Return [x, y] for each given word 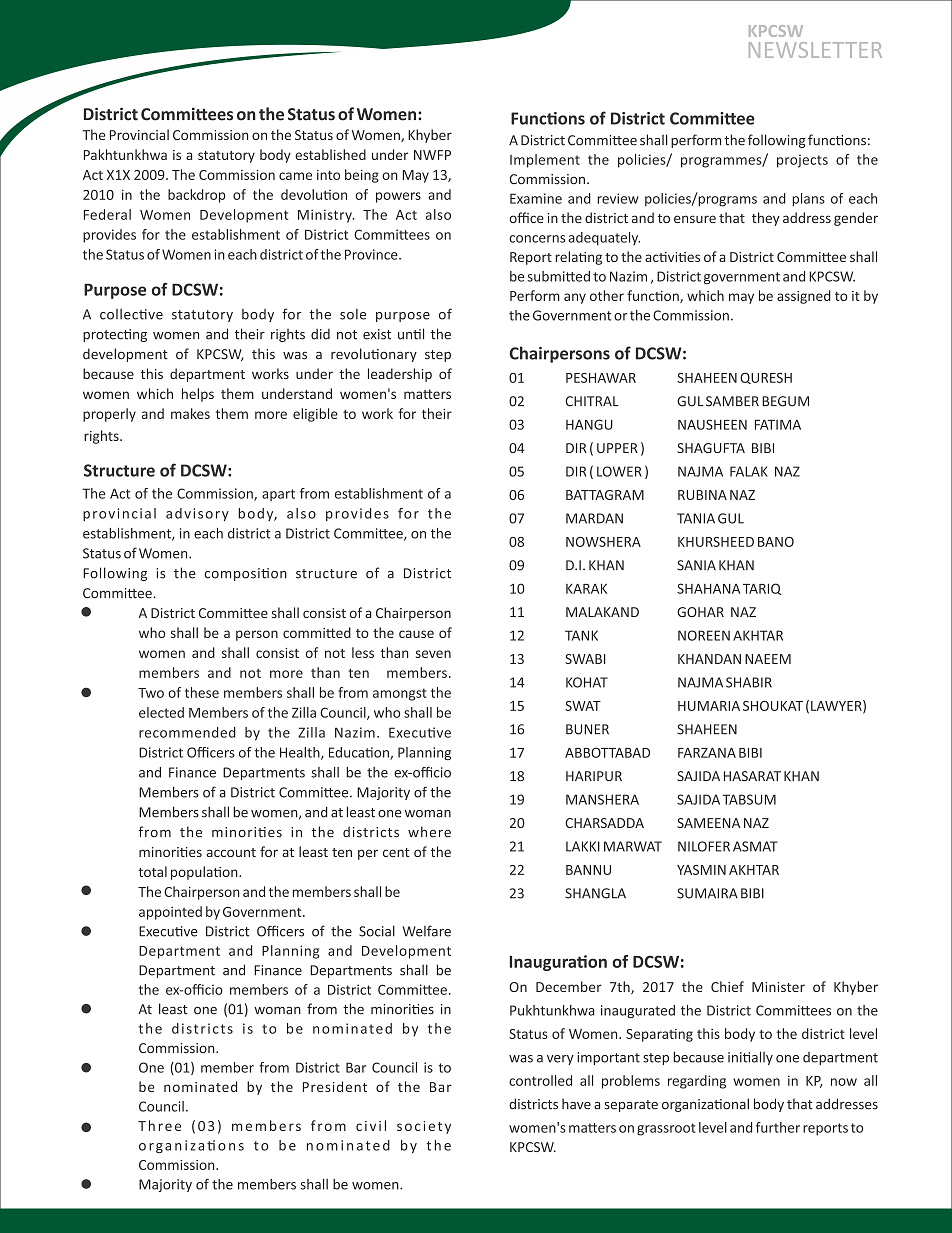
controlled [540, 1080]
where [429, 832]
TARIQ [762, 589]
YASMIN [701, 870]
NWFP [432, 155]
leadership [400, 375]
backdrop [196, 196]
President [335, 1086]
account [231, 852]
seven [433, 654]
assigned [804, 297]
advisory [197, 514]
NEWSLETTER [815, 50]
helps [198, 395]
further [778, 1127]
